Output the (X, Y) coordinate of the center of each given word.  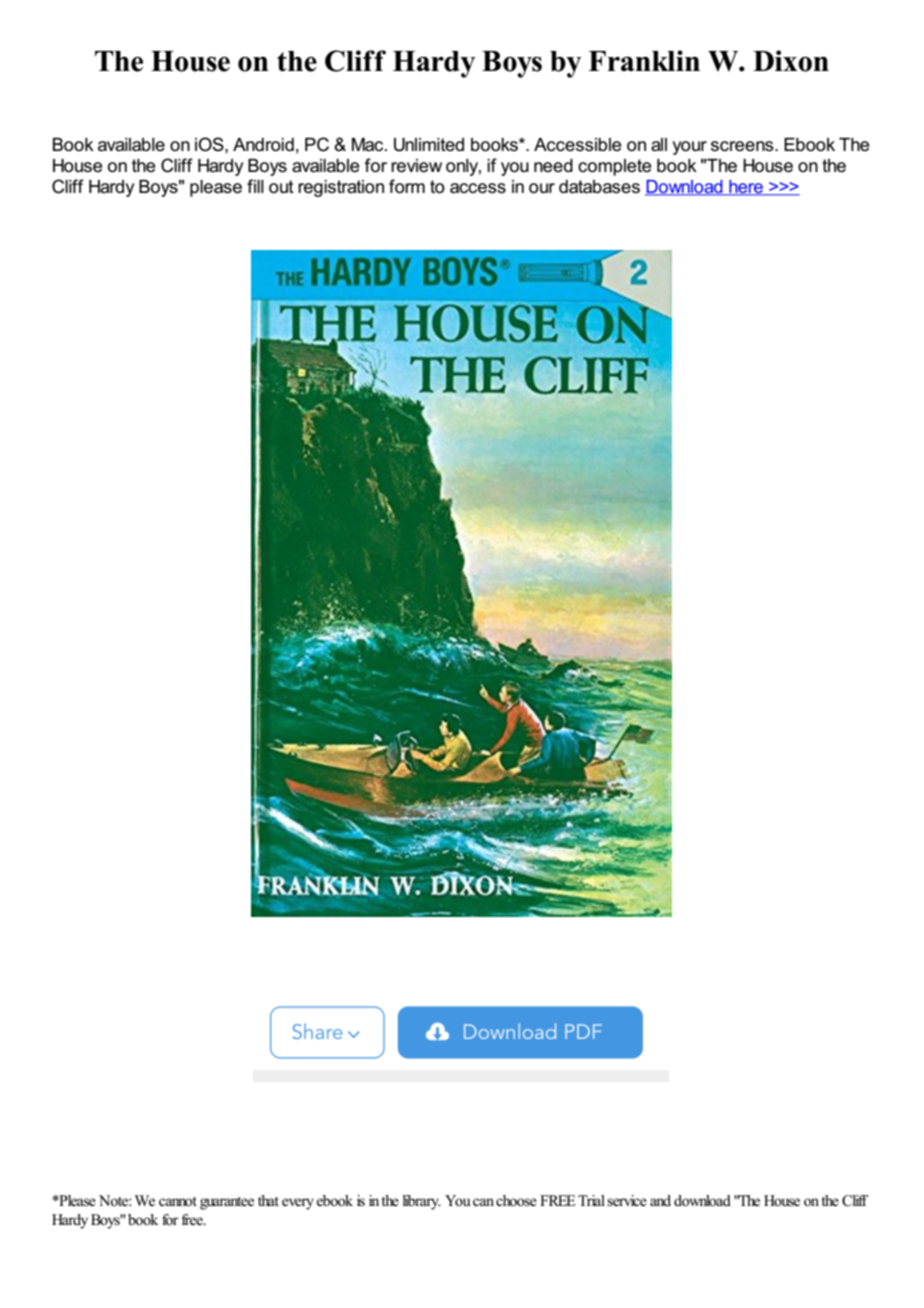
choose (516, 1201)
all (659, 145)
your (690, 148)
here (746, 188)
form (407, 186)
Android (263, 145)
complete (614, 167)
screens (743, 146)
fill (255, 186)
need (553, 166)
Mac (369, 145)
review (416, 166)
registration (341, 188)
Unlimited (429, 145)
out (281, 187)
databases (599, 187)
